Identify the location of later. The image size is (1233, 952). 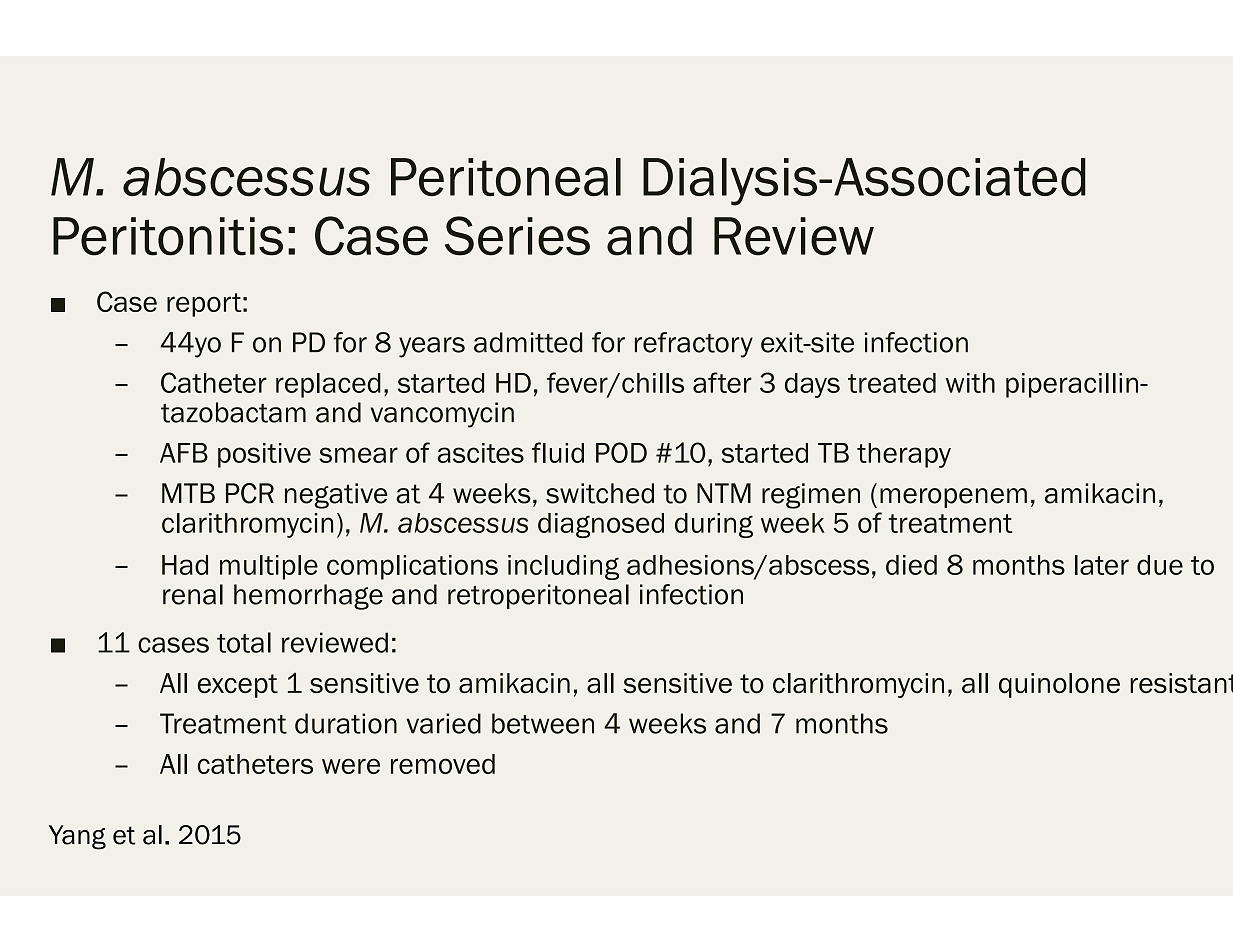
(1102, 565).
